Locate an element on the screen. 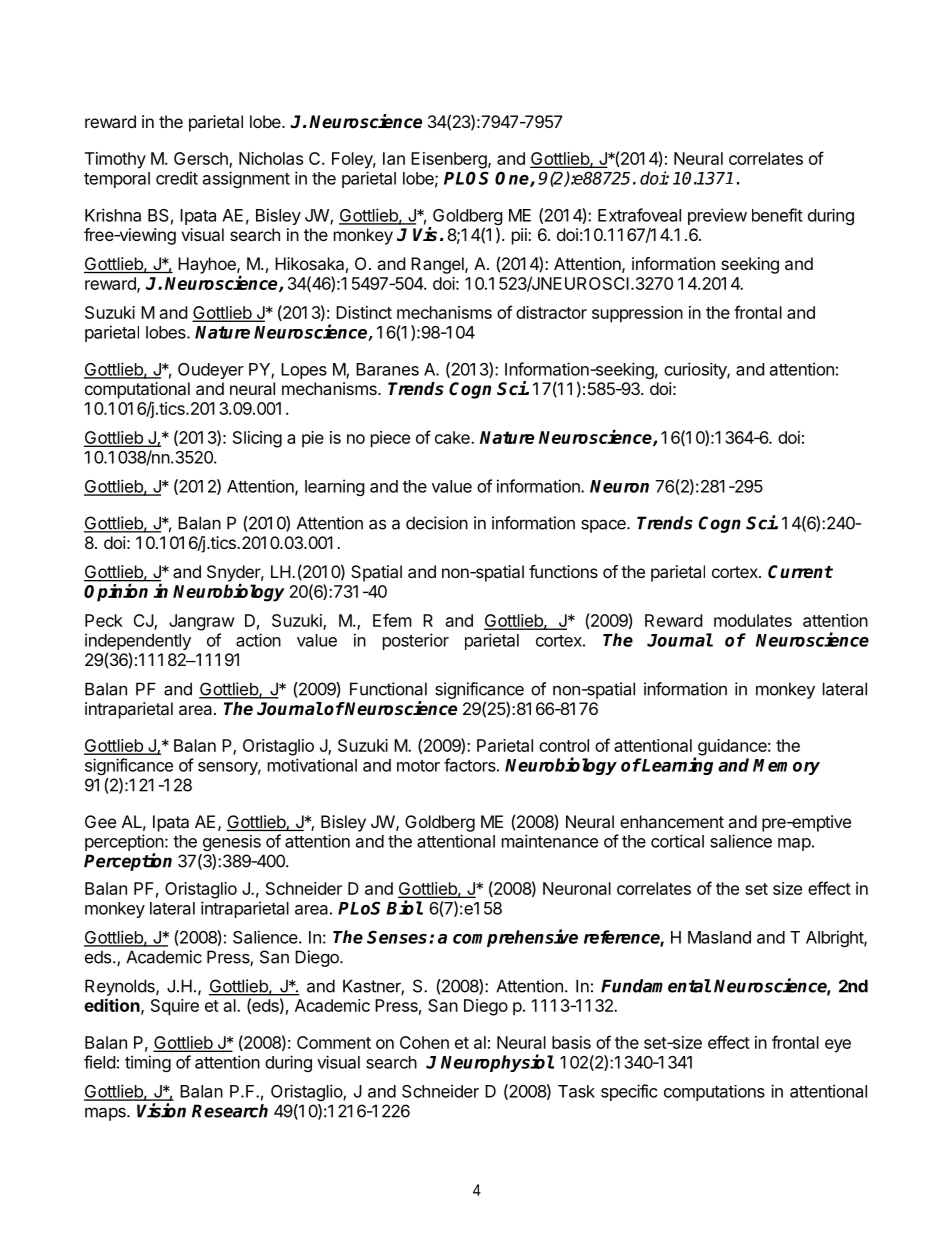  space is located at coordinates (604, 526).
